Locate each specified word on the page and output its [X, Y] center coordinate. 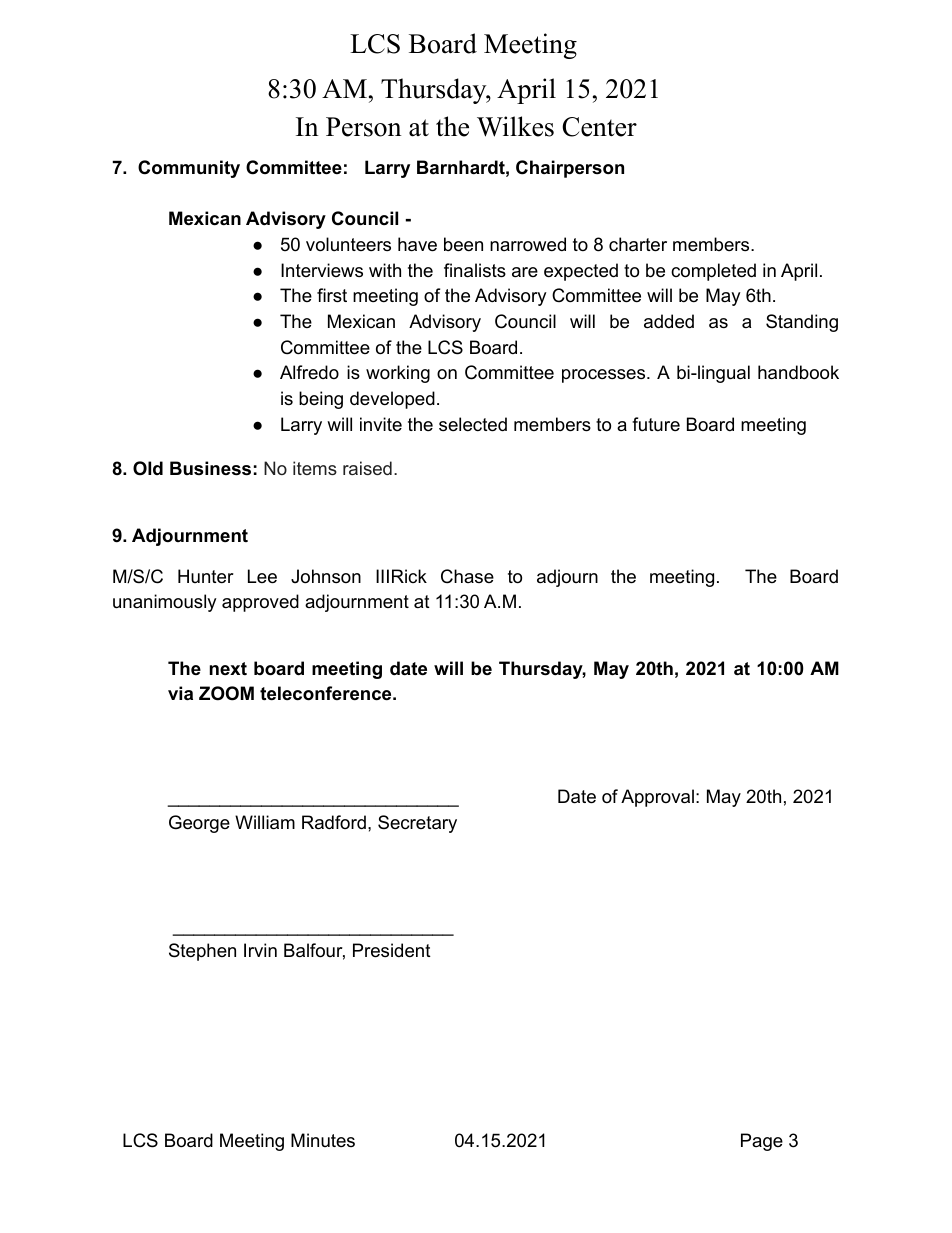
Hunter [206, 576]
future [656, 424]
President [392, 950]
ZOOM [226, 693]
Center [599, 127]
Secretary [417, 824]
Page [762, 1142]
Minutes [323, 1140]
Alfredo [309, 372]
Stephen [202, 952]
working [398, 374]
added [669, 321]
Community [189, 169]
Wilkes [515, 126]
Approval [657, 798]
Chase [467, 576]
